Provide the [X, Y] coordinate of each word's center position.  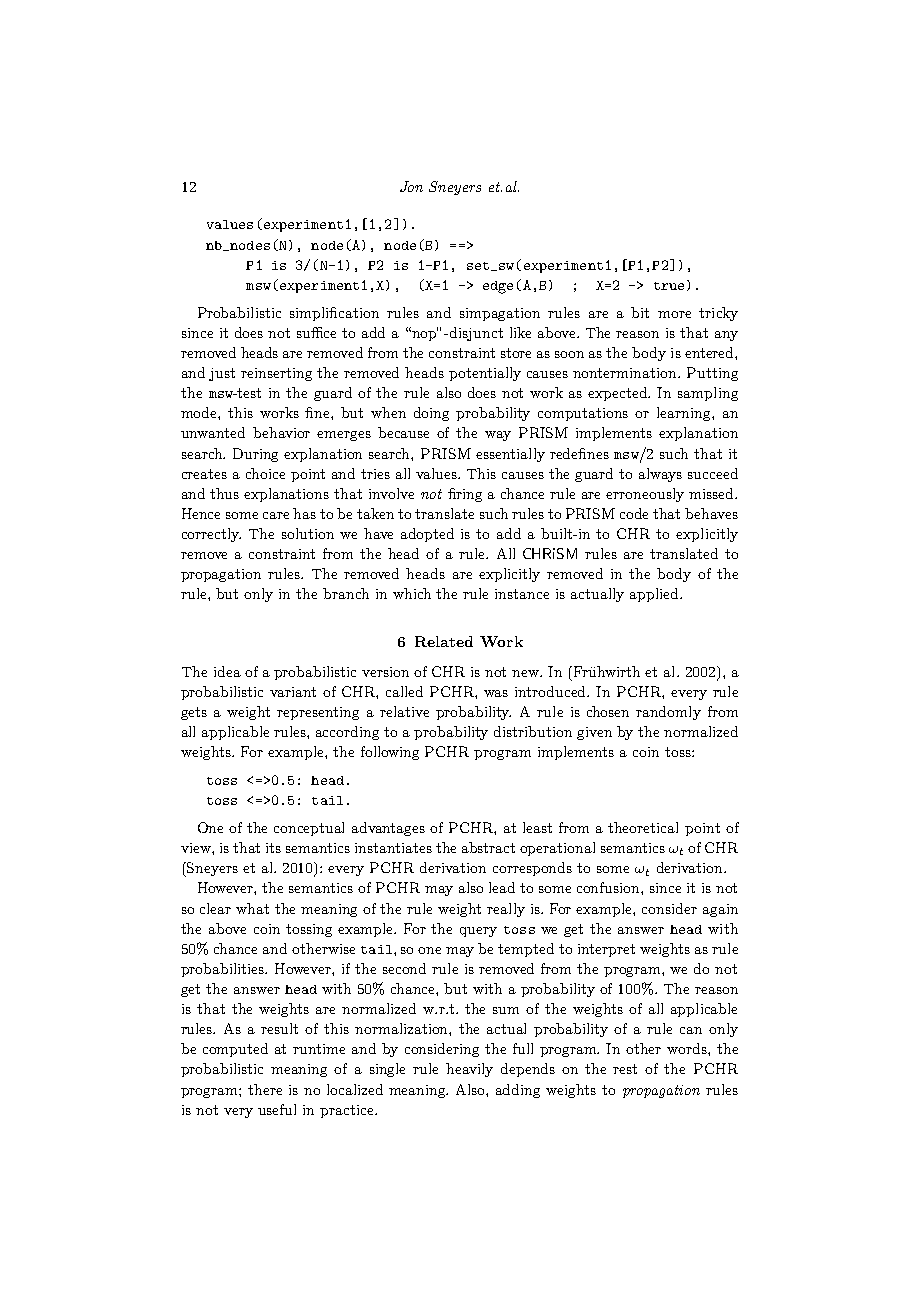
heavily [469, 1070]
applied [655, 595]
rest [625, 1069]
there [265, 1089]
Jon [411, 186]
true [669, 286]
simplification [334, 314]
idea [227, 671]
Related [444, 641]
